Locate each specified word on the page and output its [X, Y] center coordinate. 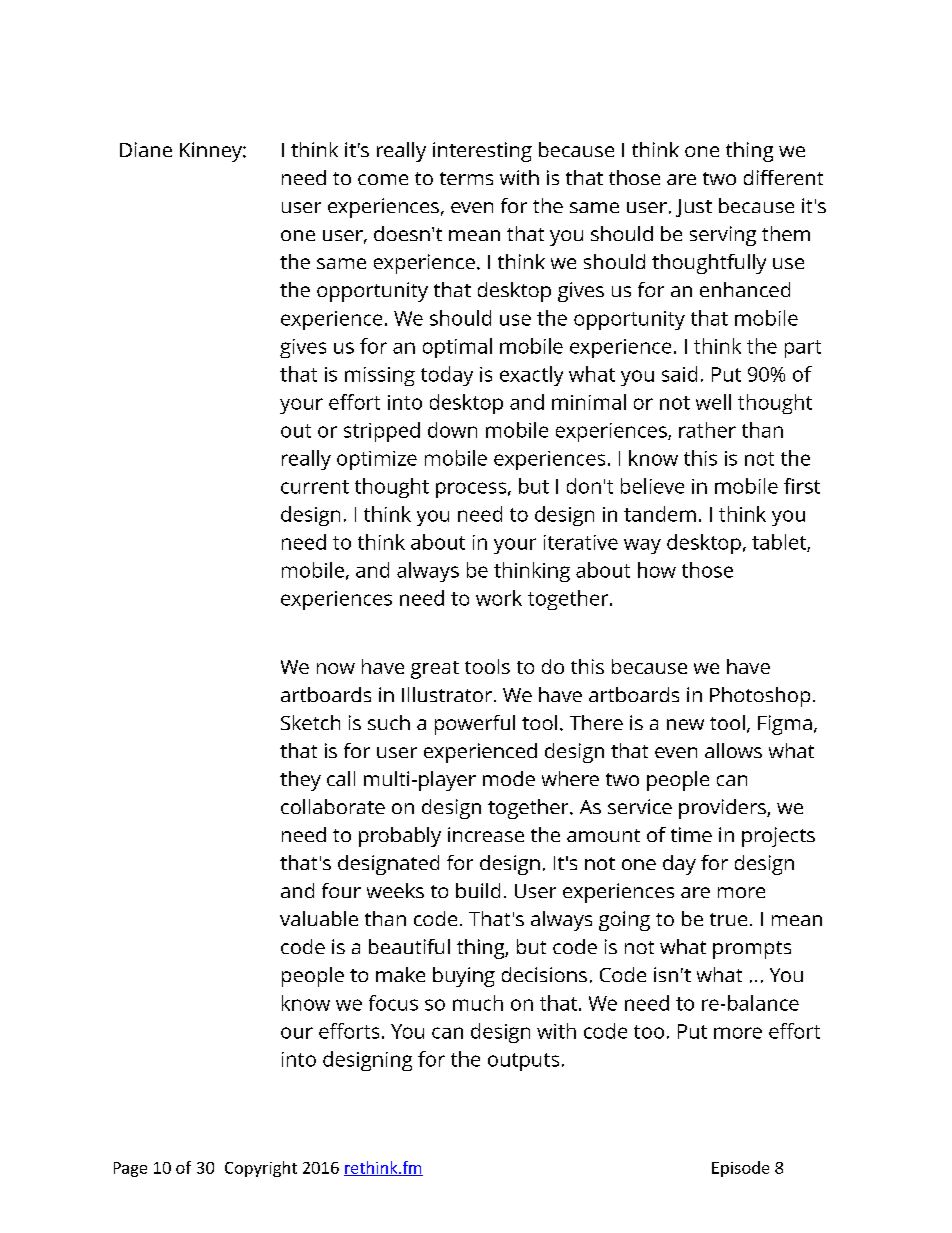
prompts [752, 950]
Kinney [212, 152]
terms [466, 178]
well [713, 402]
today [447, 376]
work [499, 598]
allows [733, 750]
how [657, 570]
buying [464, 977]
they [300, 781]
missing [380, 376]
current [315, 487]
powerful [475, 725]
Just [694, 208]
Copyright [261, 1169]
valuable [319, 918]
